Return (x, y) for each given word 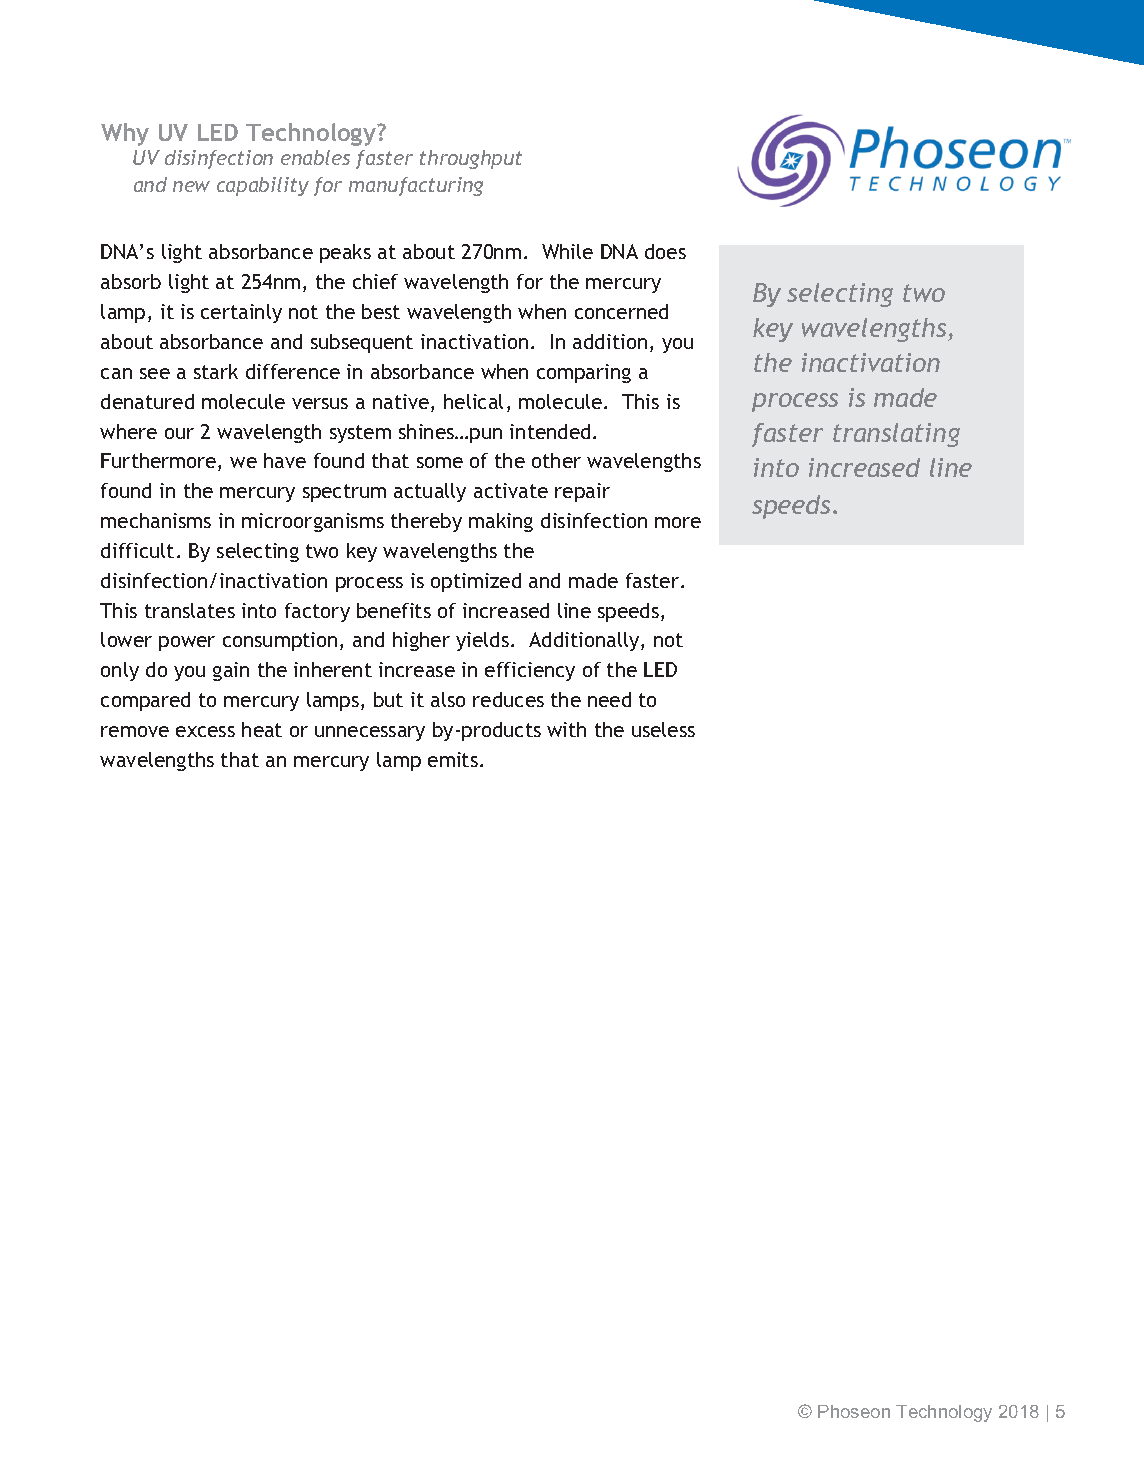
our (179, 433)
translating (896, 435)
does (665, 251)
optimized (476, 582)
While (567, 251)
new (191, 186)
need (609, 699)
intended (550, 431)
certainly (241, 313)
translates (190, 610)
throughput (471, 159)
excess (205, 731)
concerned (621, 311)
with (566, 729)
